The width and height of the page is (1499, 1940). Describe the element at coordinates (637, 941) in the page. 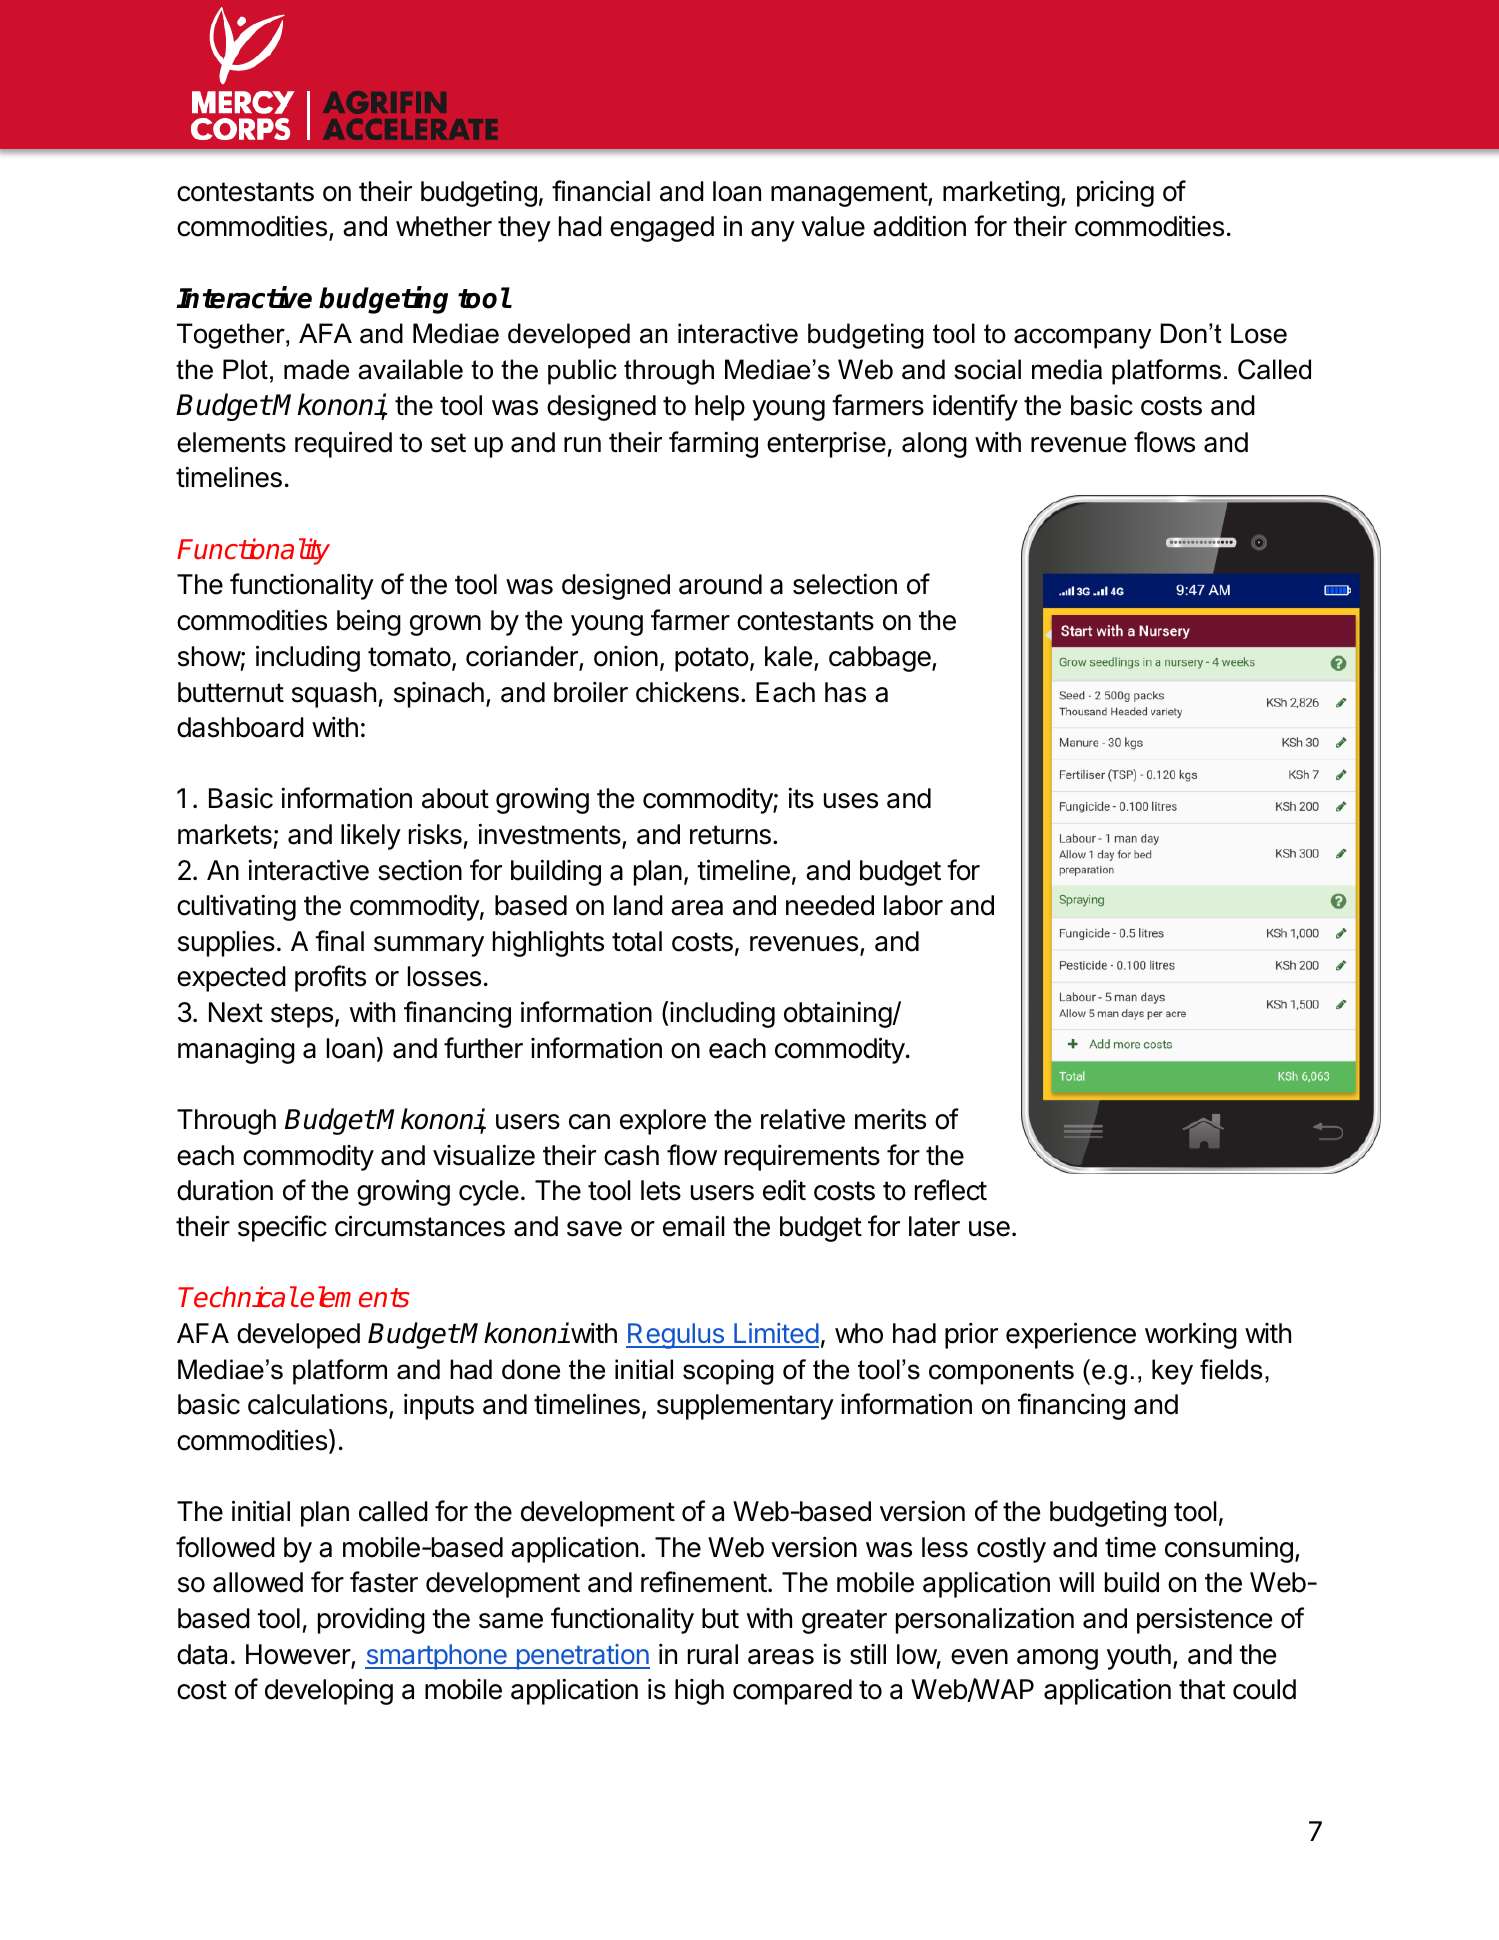

I see `total` at that location.
